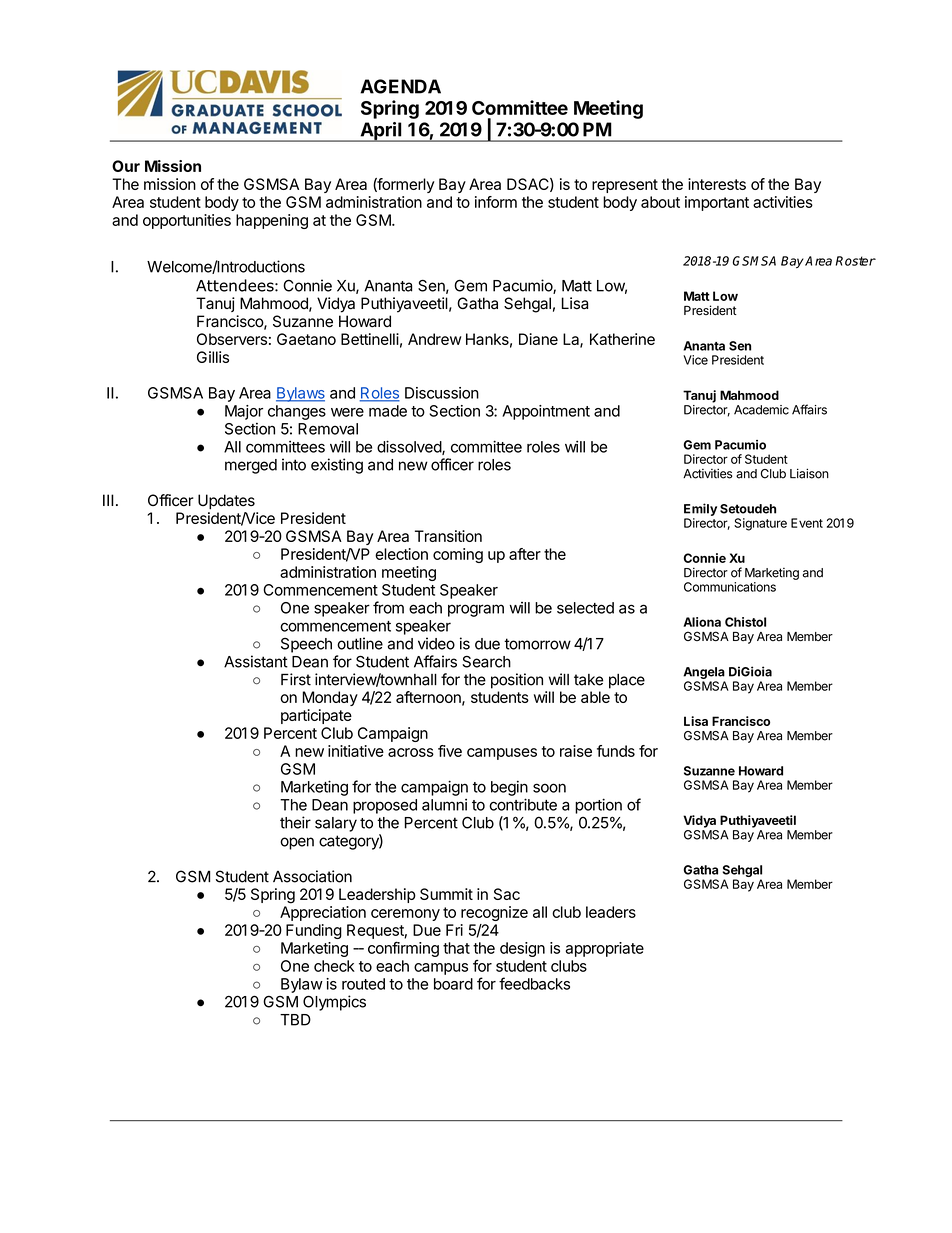  I want to click on board, so click(453, 984).
